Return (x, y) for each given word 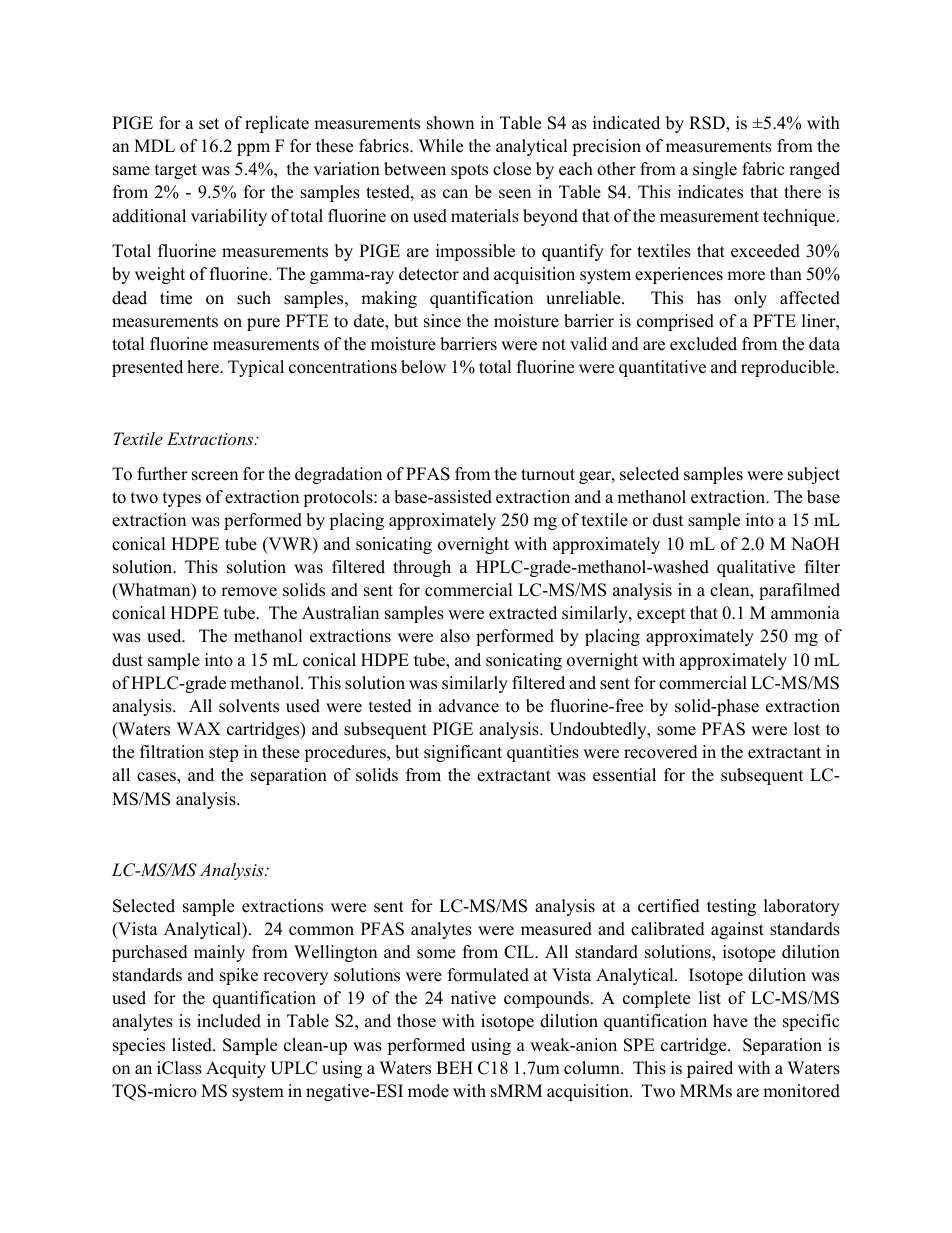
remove (249, 592)
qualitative (756, 568)
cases (157, 778)
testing (731, 907)
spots (469, 171)
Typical (256, 368)
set (209, 124)
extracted (523, 613)
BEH (454, 1067)
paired (710, 1069)
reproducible (789, 368)
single (715, 170)
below (423, 367)
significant (463, 753)
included (229, 1021)
